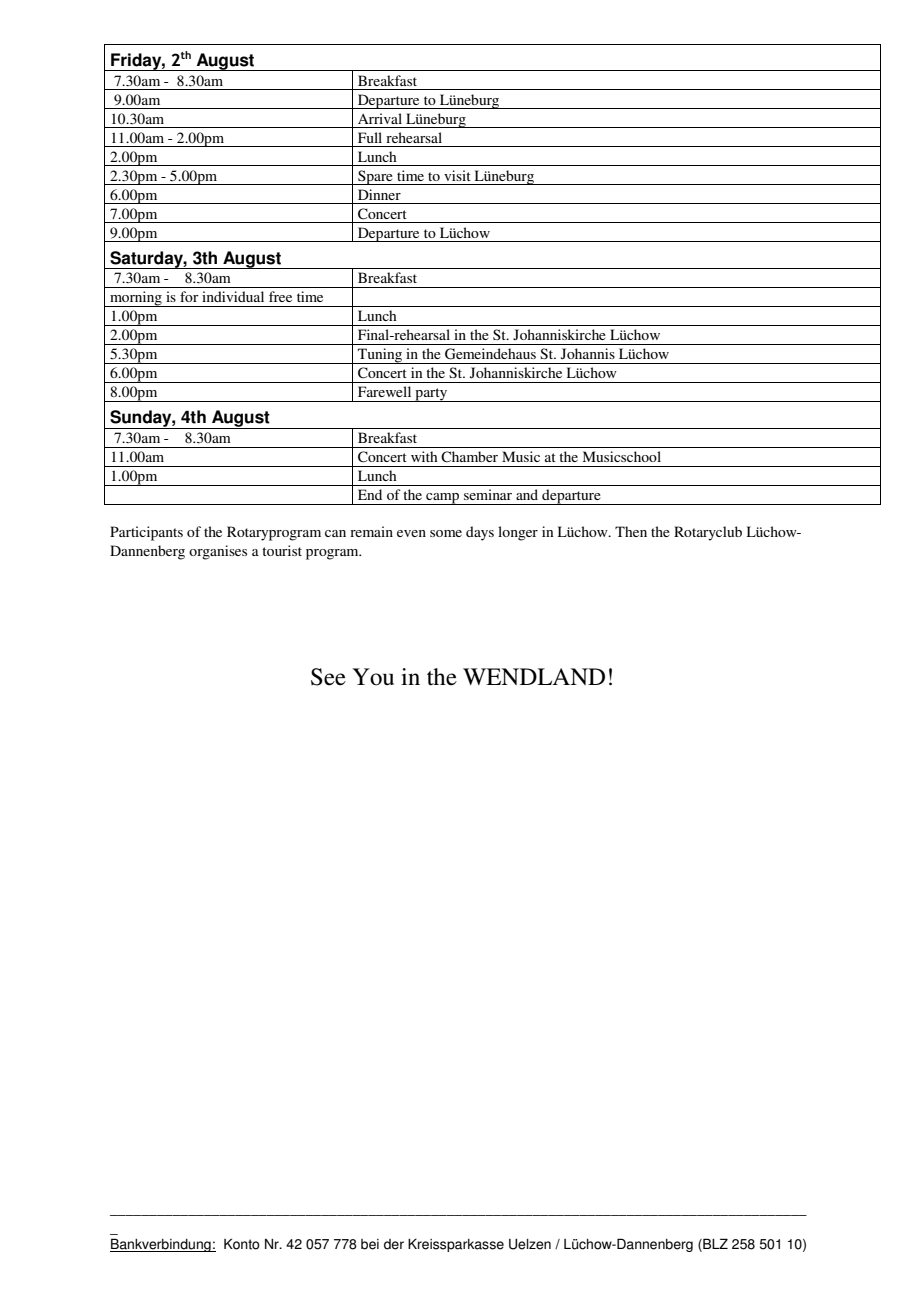 Image resolution: width=924 pixels, height=1308 pixels. I want to click on morning, so click(136, 299).
